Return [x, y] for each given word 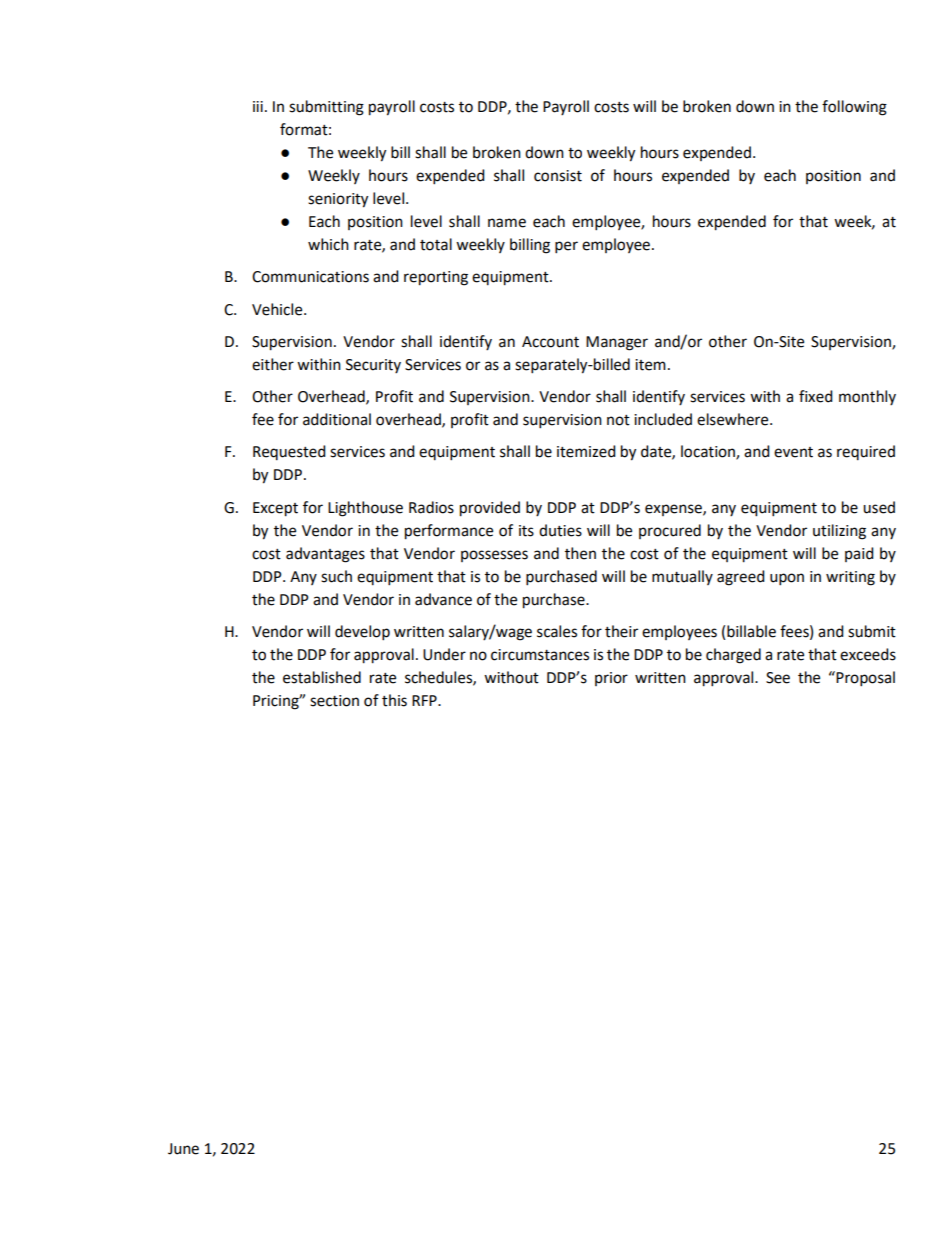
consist [558, 176]
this [394, 700]
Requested [289, 452]
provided [490, 509]
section [334, 701]
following [854, 108]
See [778, 678]
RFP [425, 700]
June [183, 1149]
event [793, 452]
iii [258, 106]
